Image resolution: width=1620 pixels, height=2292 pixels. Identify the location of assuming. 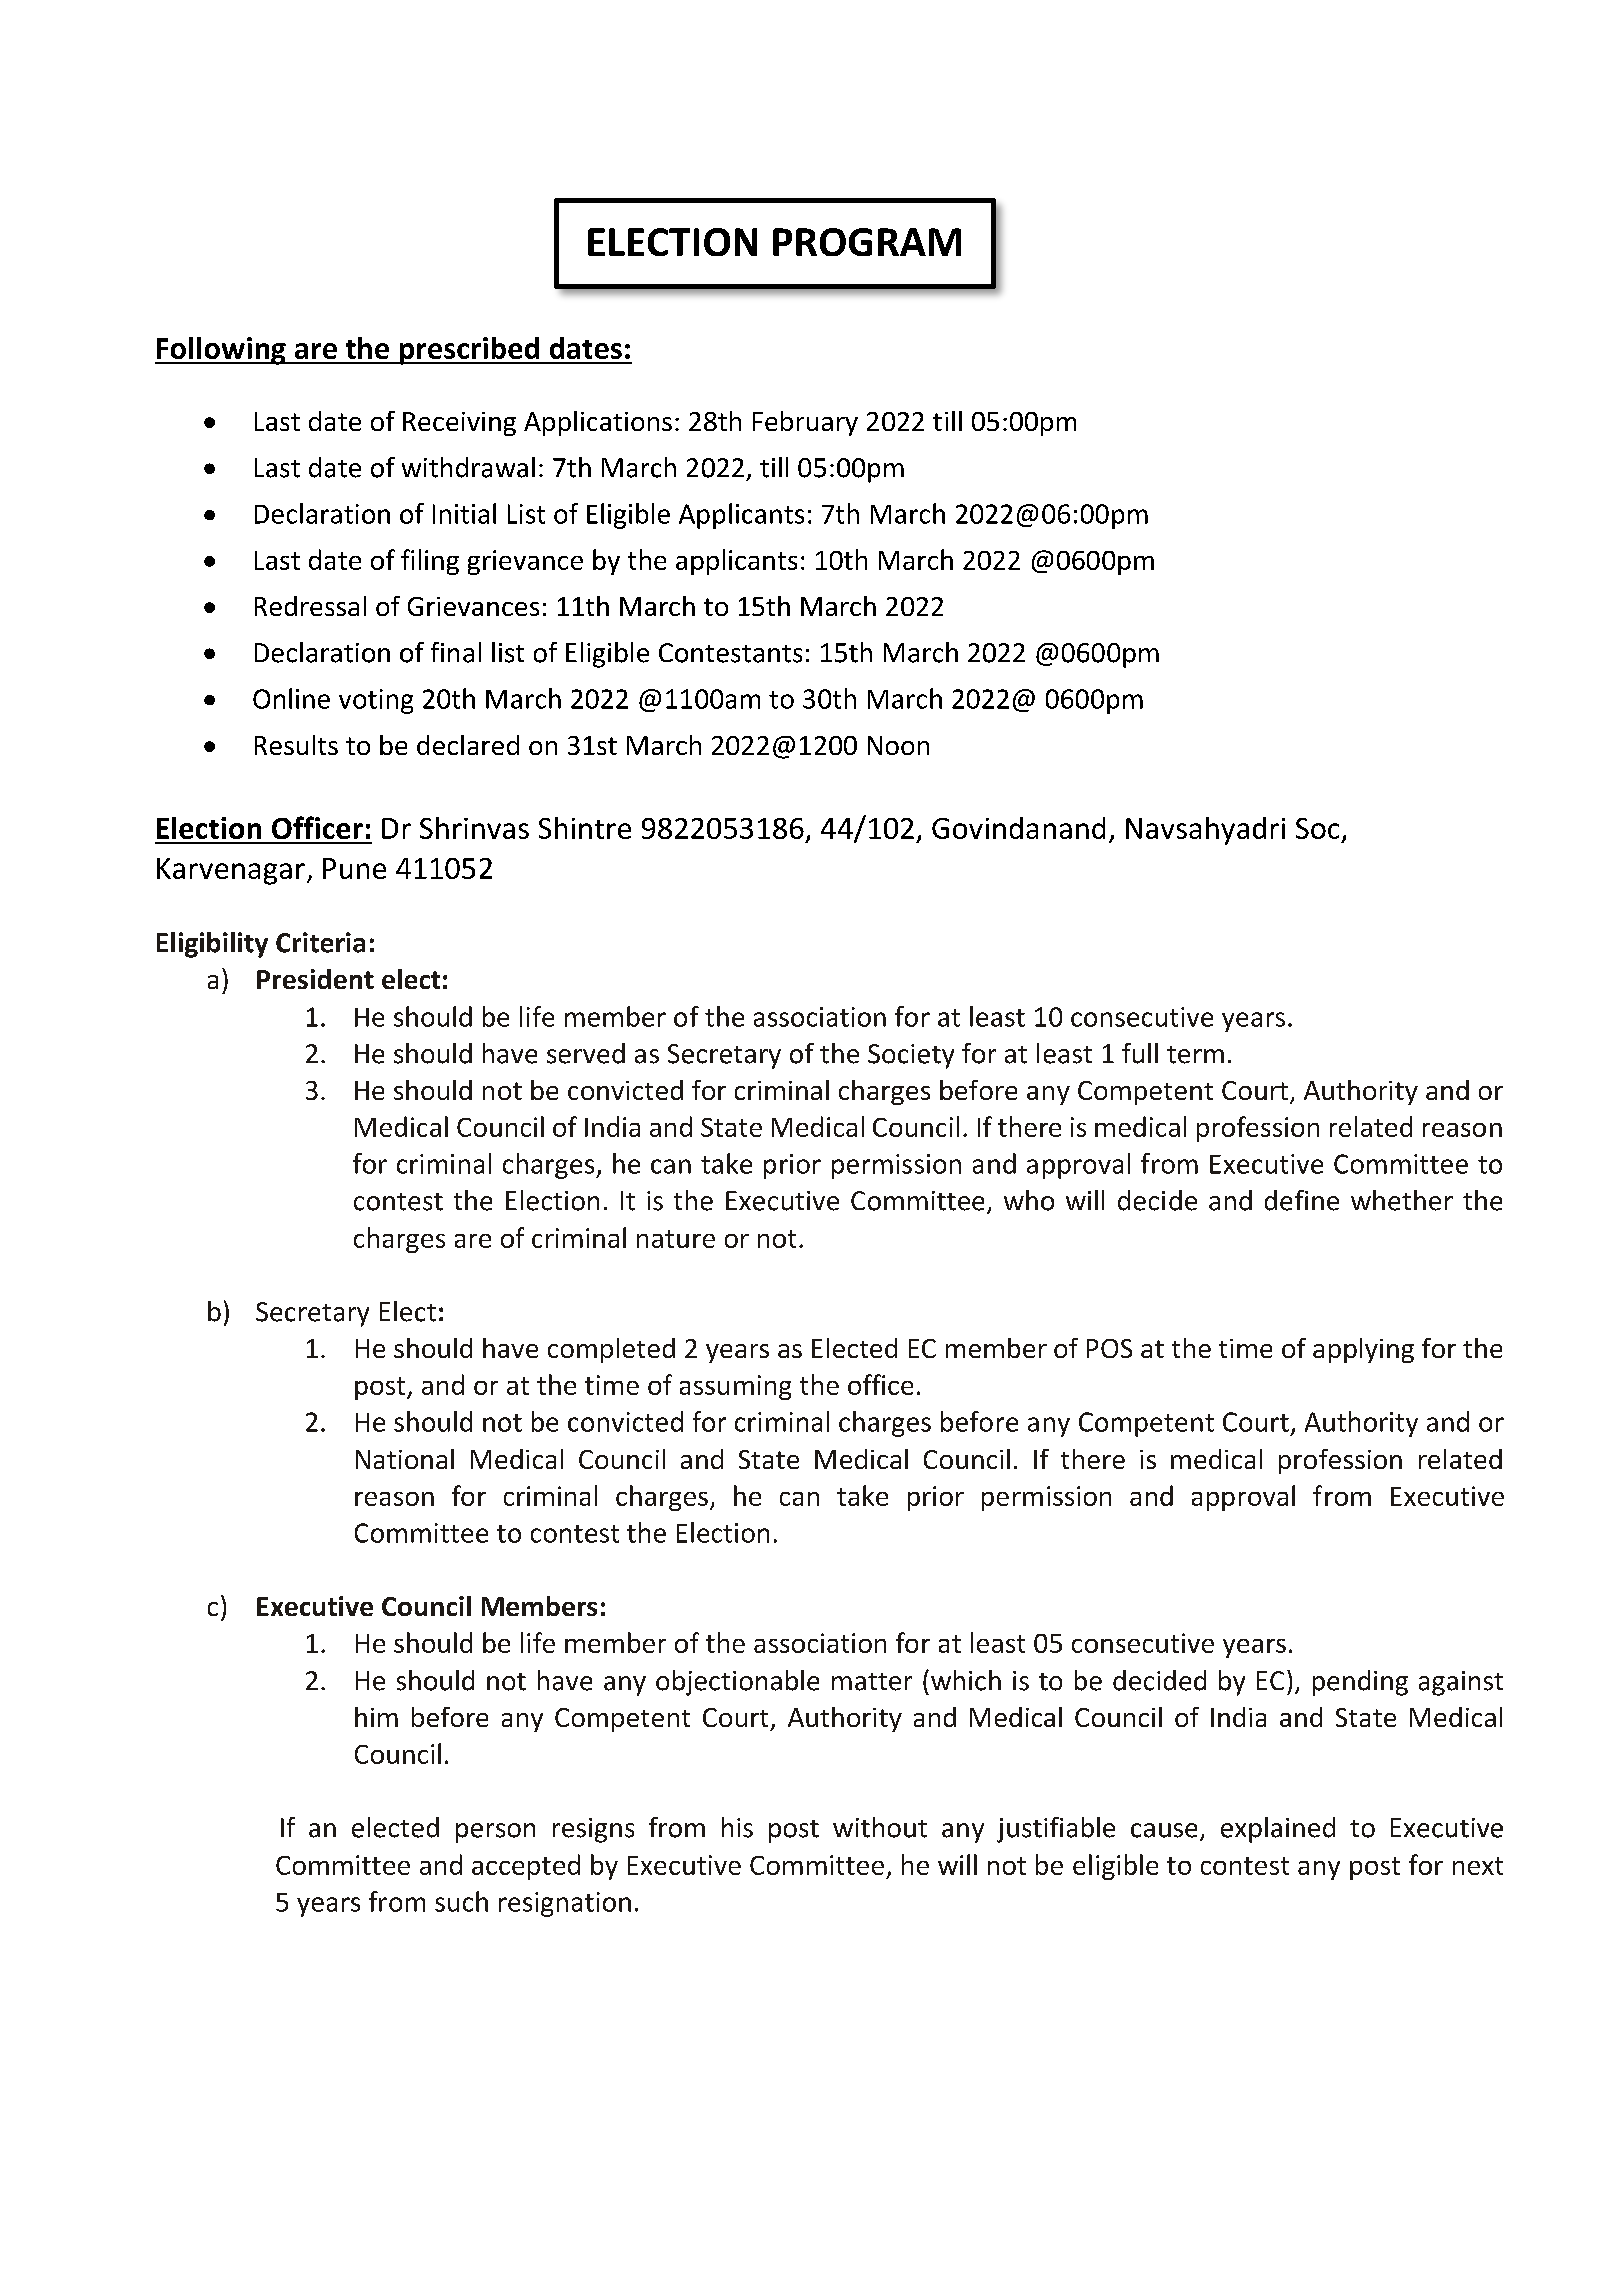
(735, 1387).
